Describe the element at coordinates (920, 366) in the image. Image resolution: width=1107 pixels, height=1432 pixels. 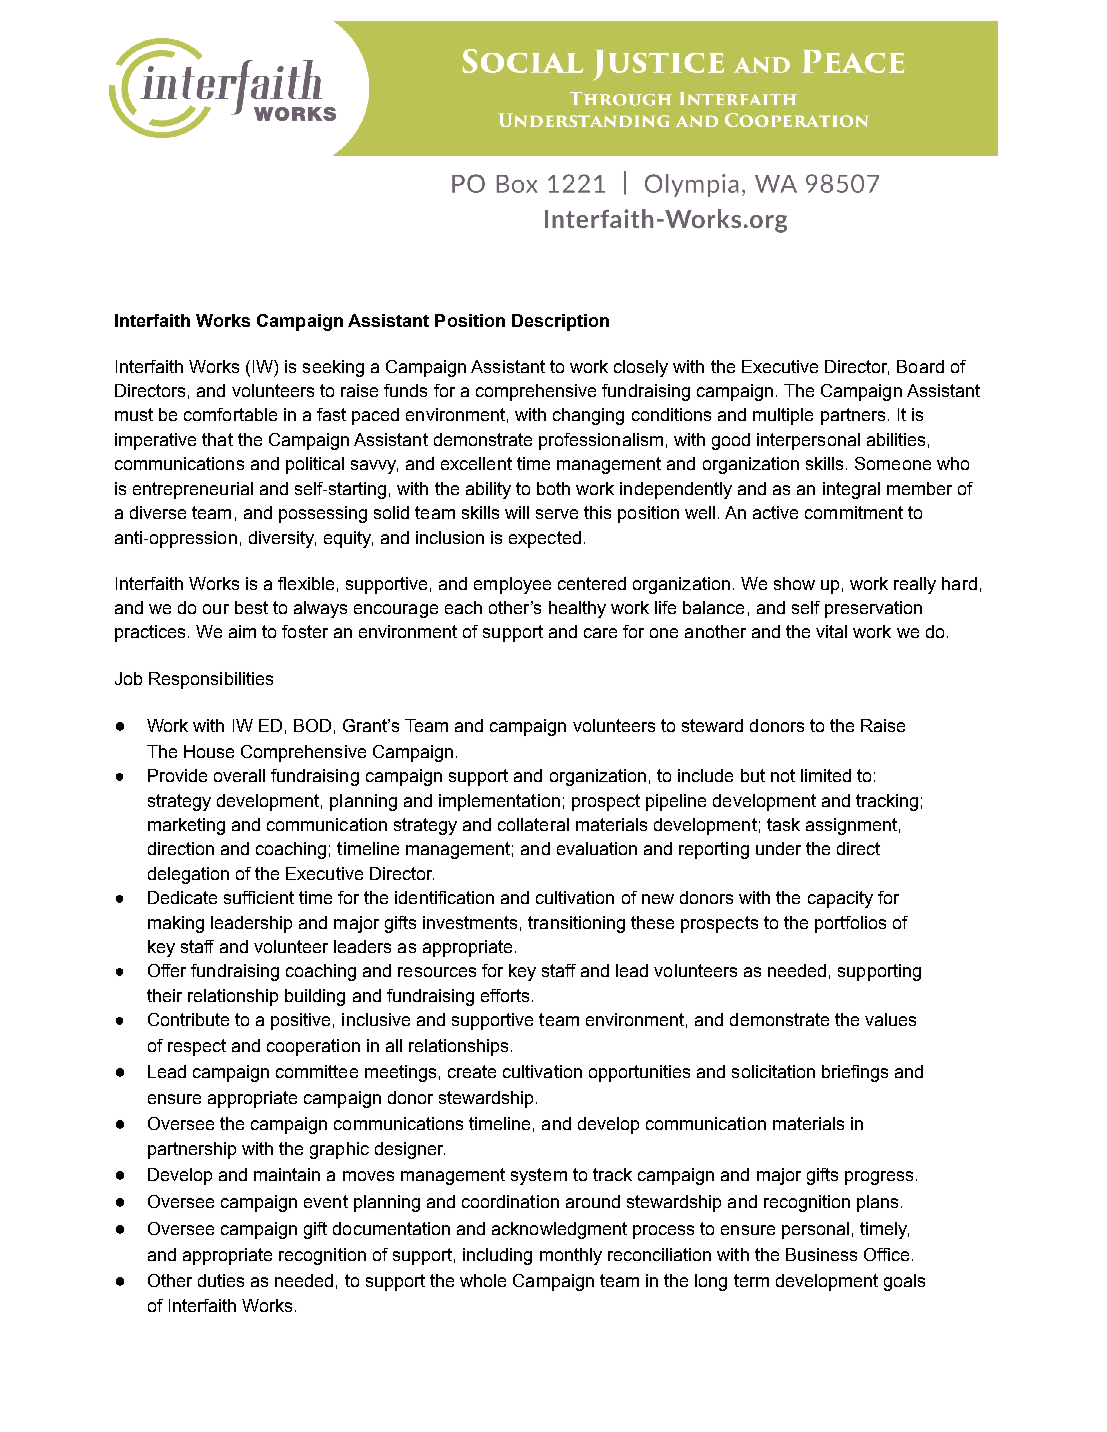
I see `Board` at that location.
